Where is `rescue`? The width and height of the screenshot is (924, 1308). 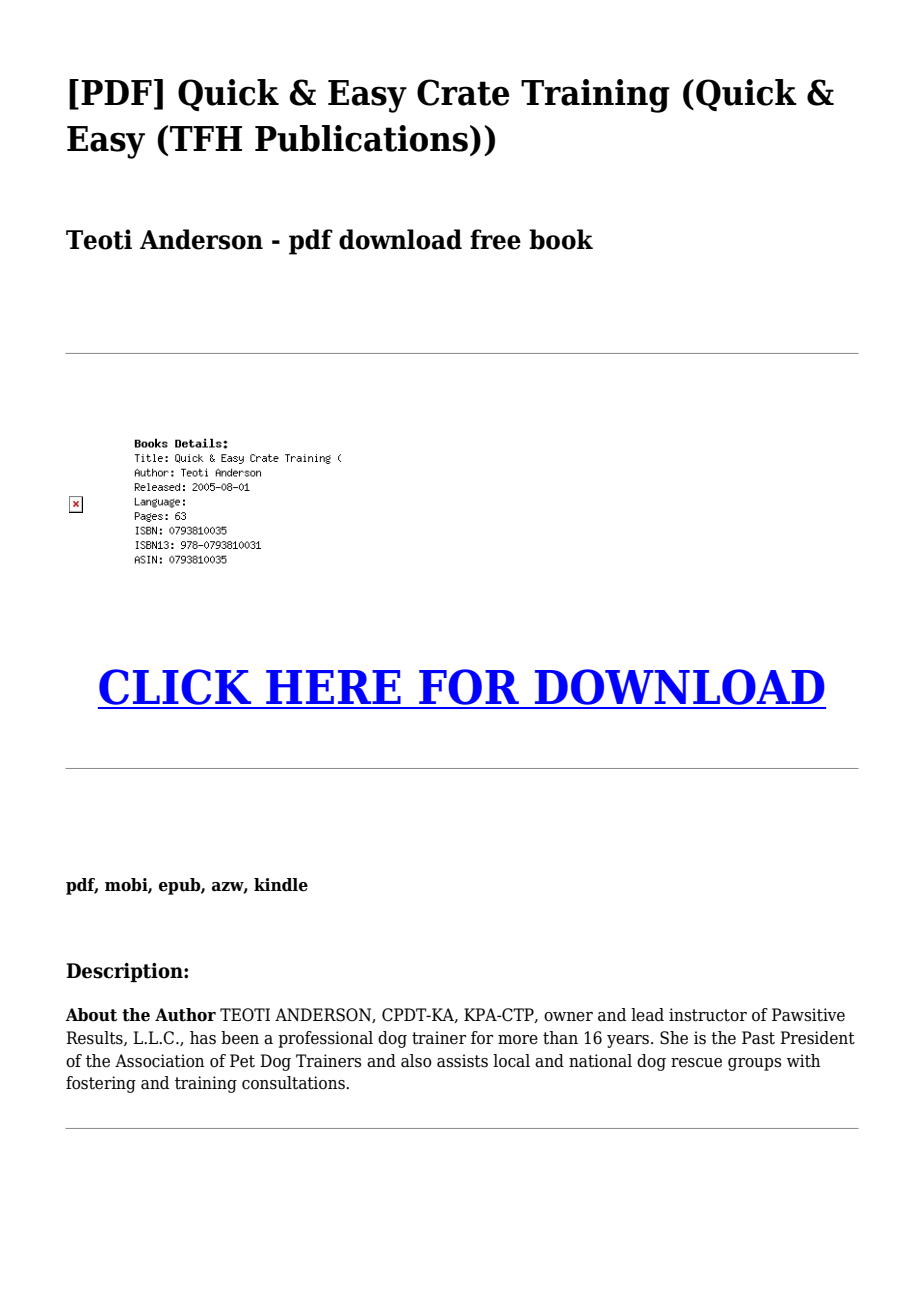
rescue is located at coordinates (696, 1063).
